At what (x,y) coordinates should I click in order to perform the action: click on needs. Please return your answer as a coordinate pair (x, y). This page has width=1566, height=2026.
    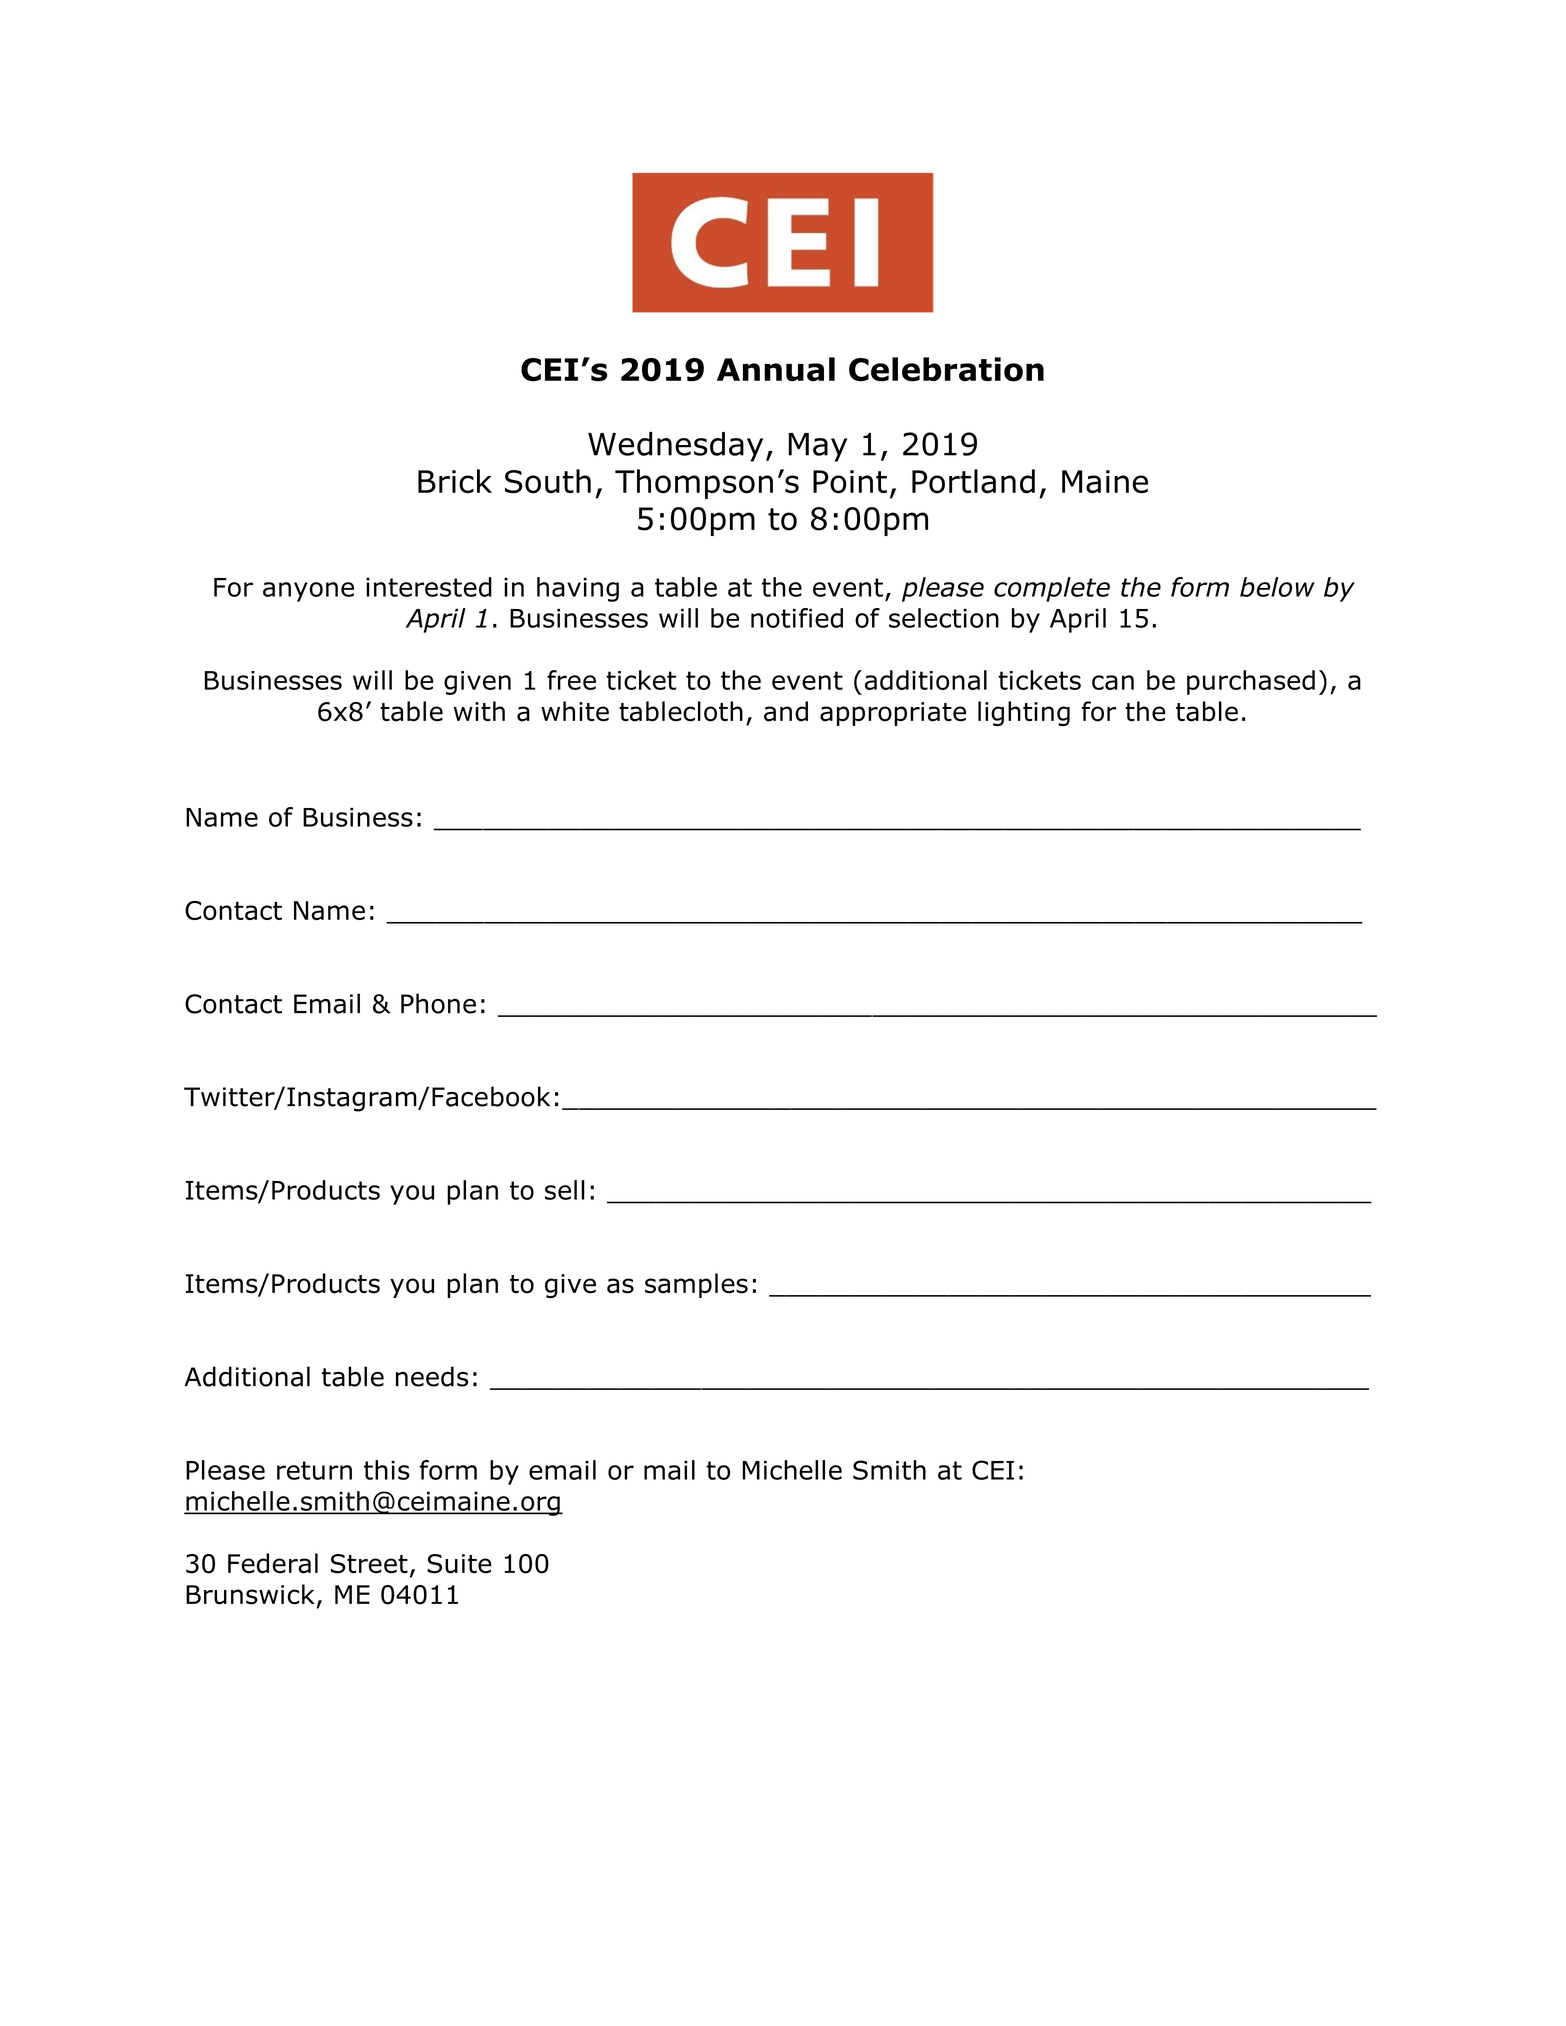
    Looking at the image, I should click on (432, 1376).
